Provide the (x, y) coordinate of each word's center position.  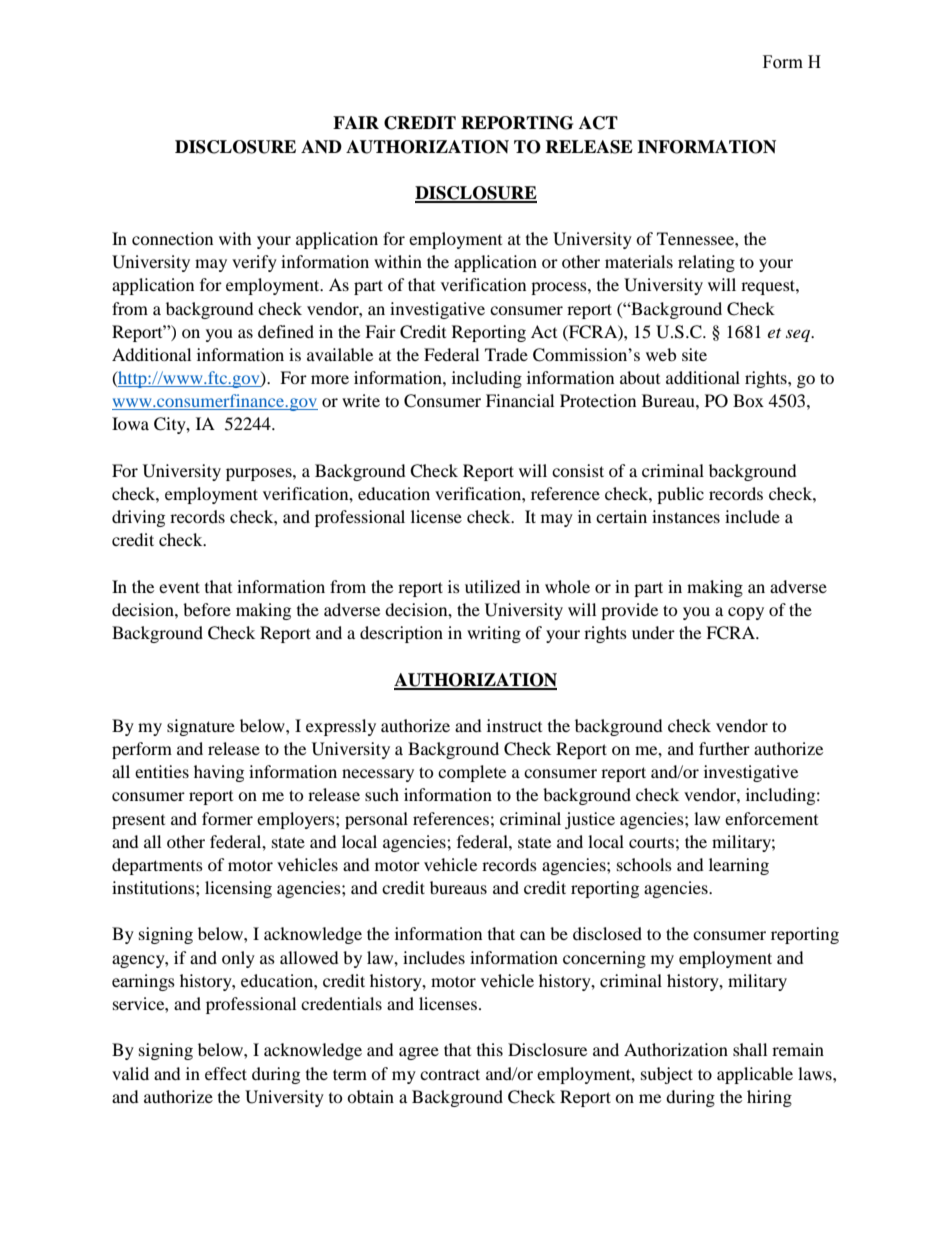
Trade (506, 354)
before (207, 609)
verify (254, 263)
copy (746, 613)
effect (226, 1073)
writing (494, 634)
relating (706, 263)
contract (450, 1074)
